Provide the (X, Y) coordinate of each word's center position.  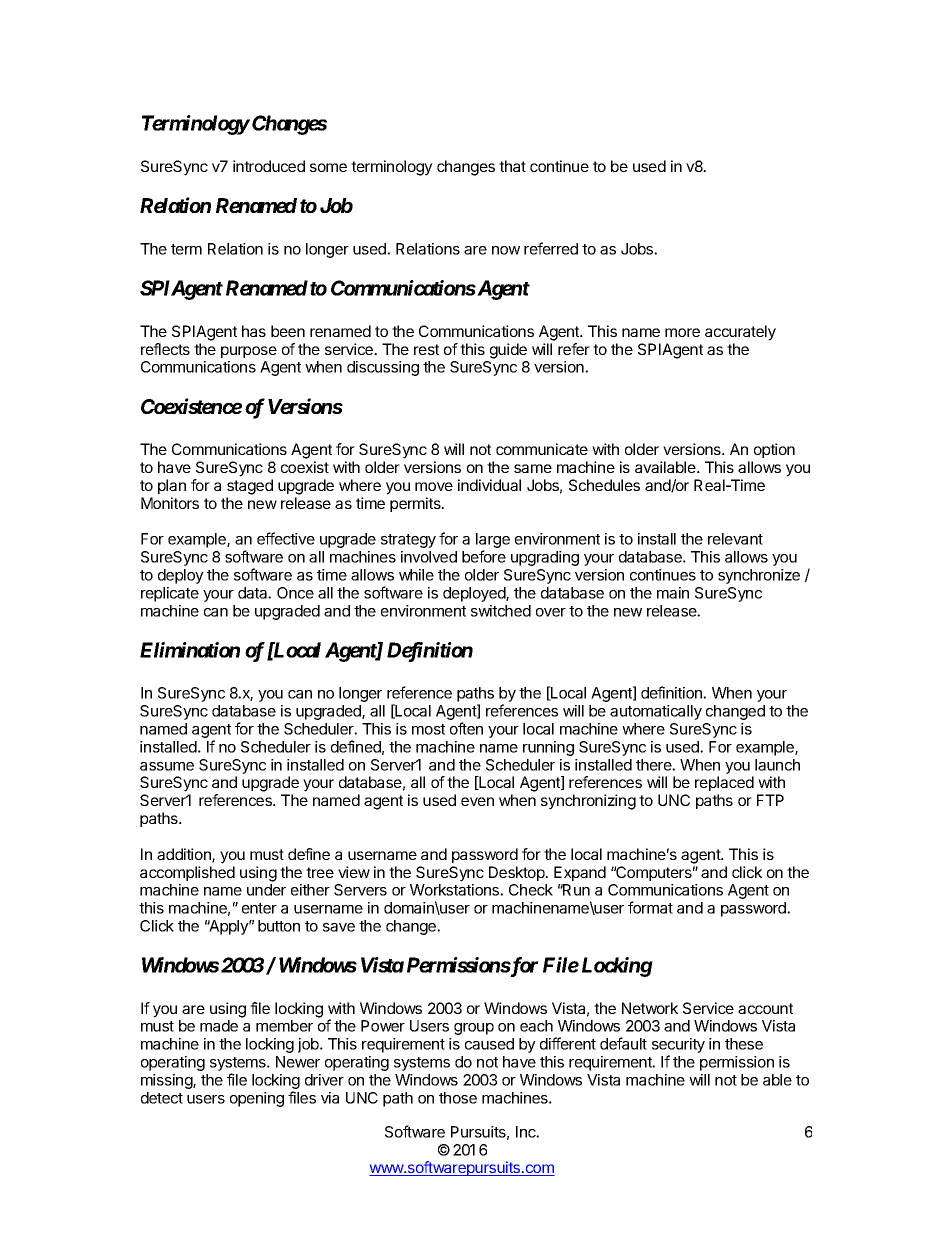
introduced (269, 166)
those (458, 1098)
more (682, 332)
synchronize (759, 576)
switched (501, 611)
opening (257, 1099)
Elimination (190, 650)
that (512, 166)
